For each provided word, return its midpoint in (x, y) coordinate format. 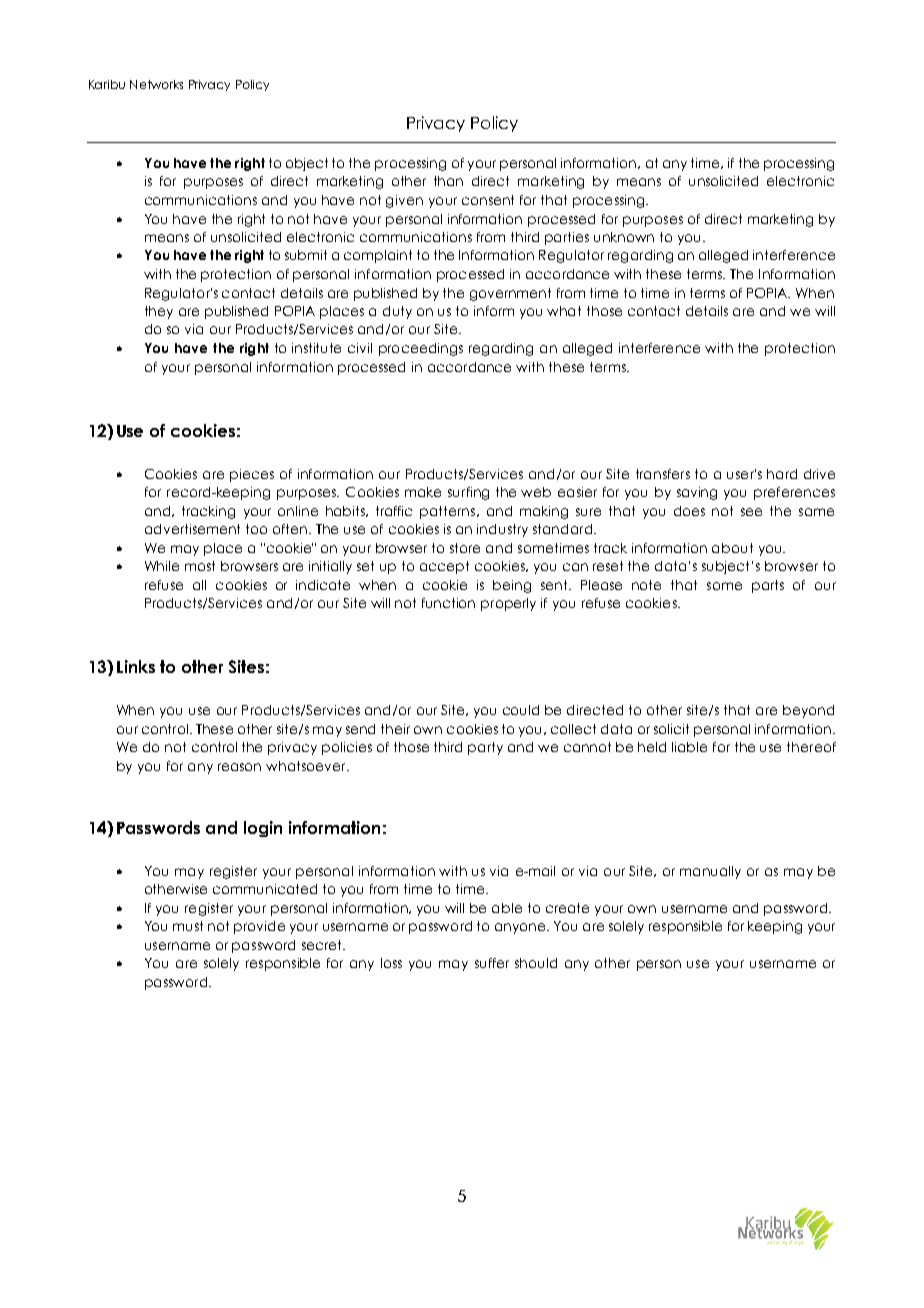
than (448, 181)
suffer (492, 963)
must (188, 926)
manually (710, 872)
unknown (624, 237)
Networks (156, 84)
